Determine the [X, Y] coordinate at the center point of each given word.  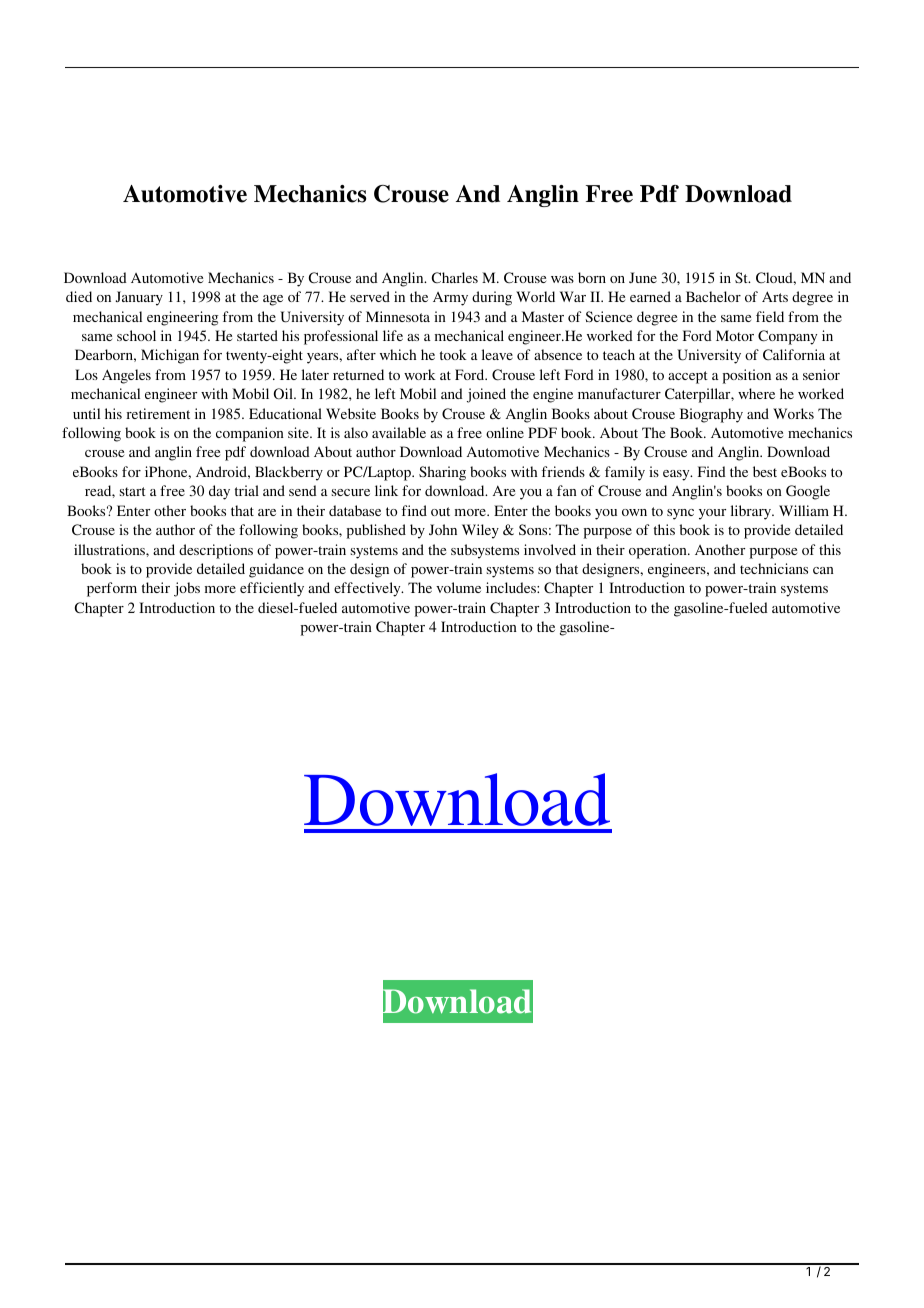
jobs [187, 589]
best [765, 471]
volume [458, 587]
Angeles [126, 376]
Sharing [442, 473]
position [747, 376]
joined [486, 395]
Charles [455, 277]
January [139, 298]
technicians [774, 568]
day [219, 492]
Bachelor [713, 296]
